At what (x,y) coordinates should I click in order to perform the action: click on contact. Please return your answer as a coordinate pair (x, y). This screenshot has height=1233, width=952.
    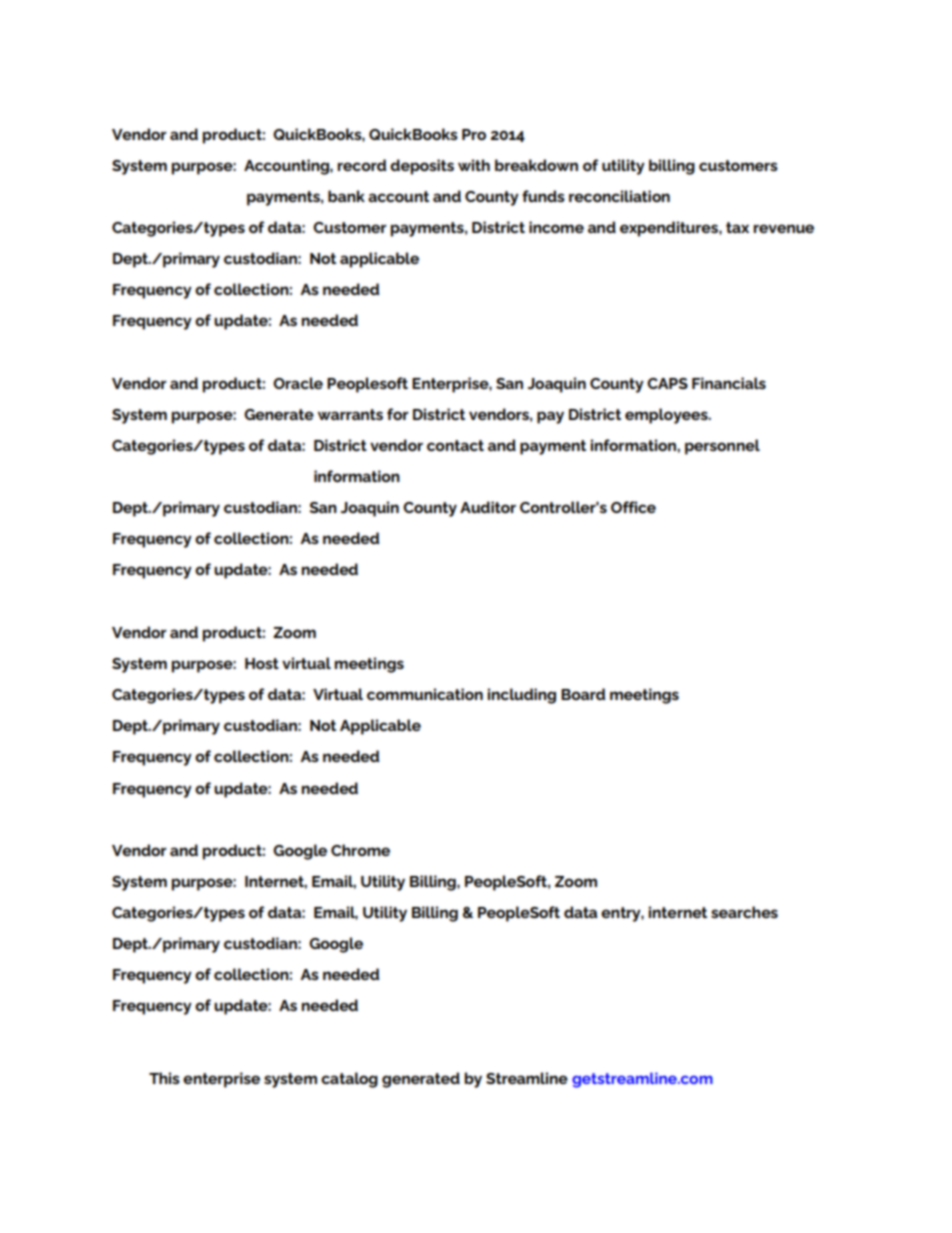
    Looking at the image, I should click on (455, 445).
